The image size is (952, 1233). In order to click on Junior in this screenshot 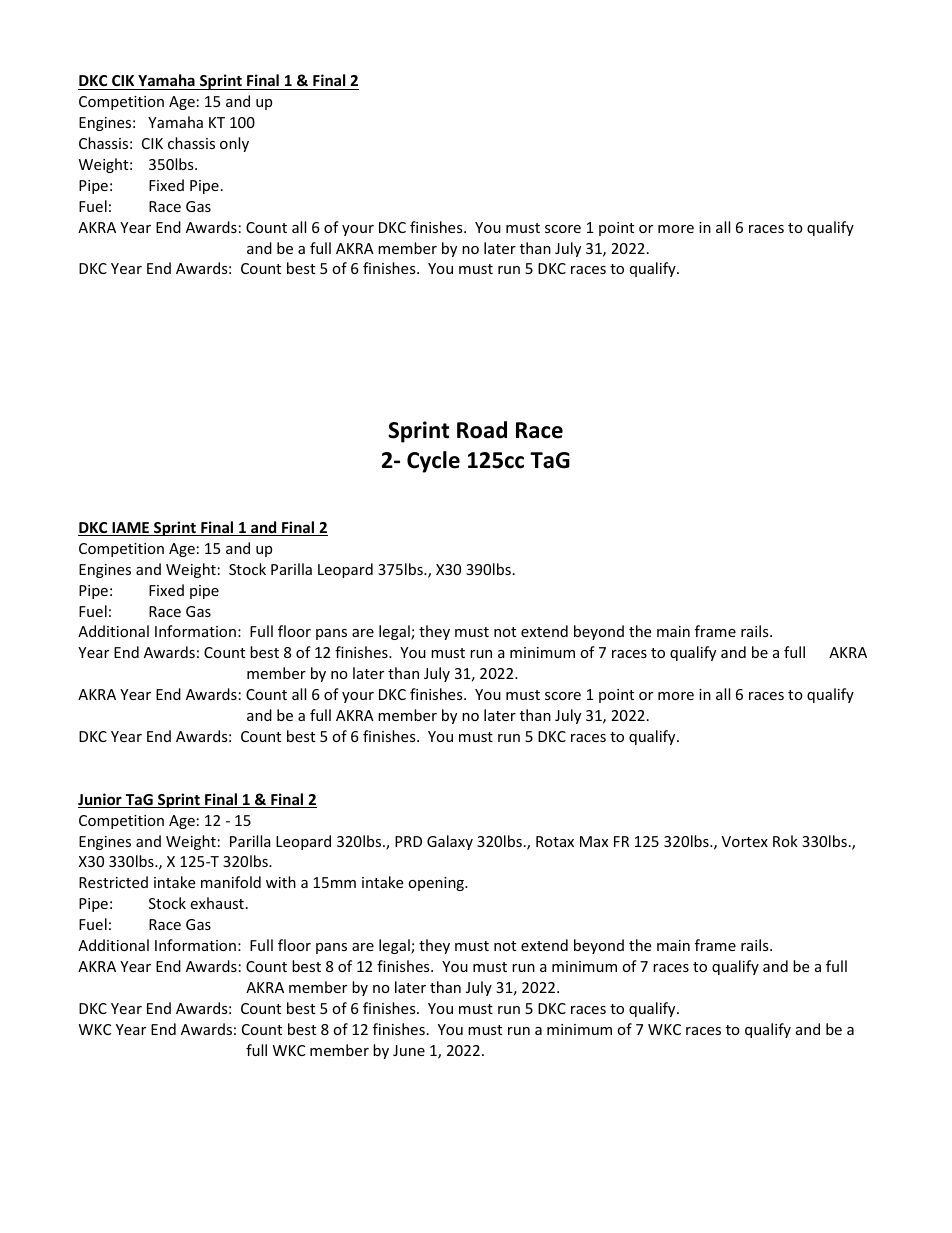, I will do `click(101, 800)`.
